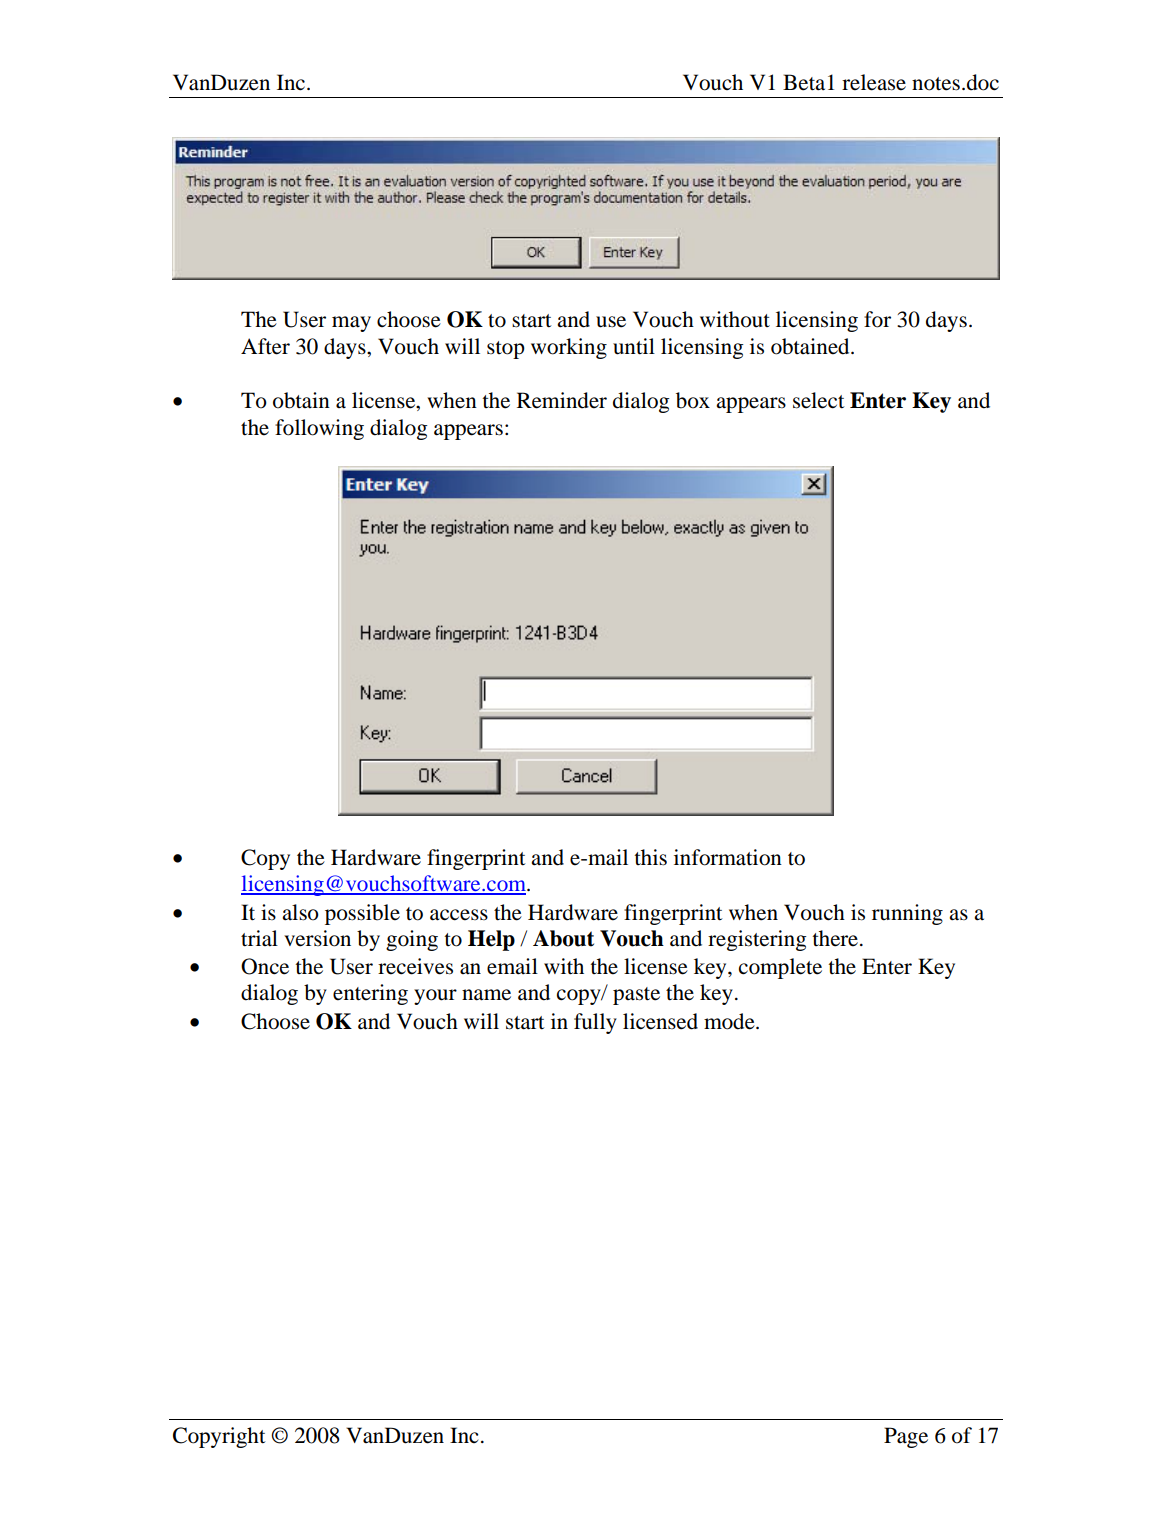  What do you see at coordinates (874, 82) in the document?
I see `release` at bounding box center [874, 82].
